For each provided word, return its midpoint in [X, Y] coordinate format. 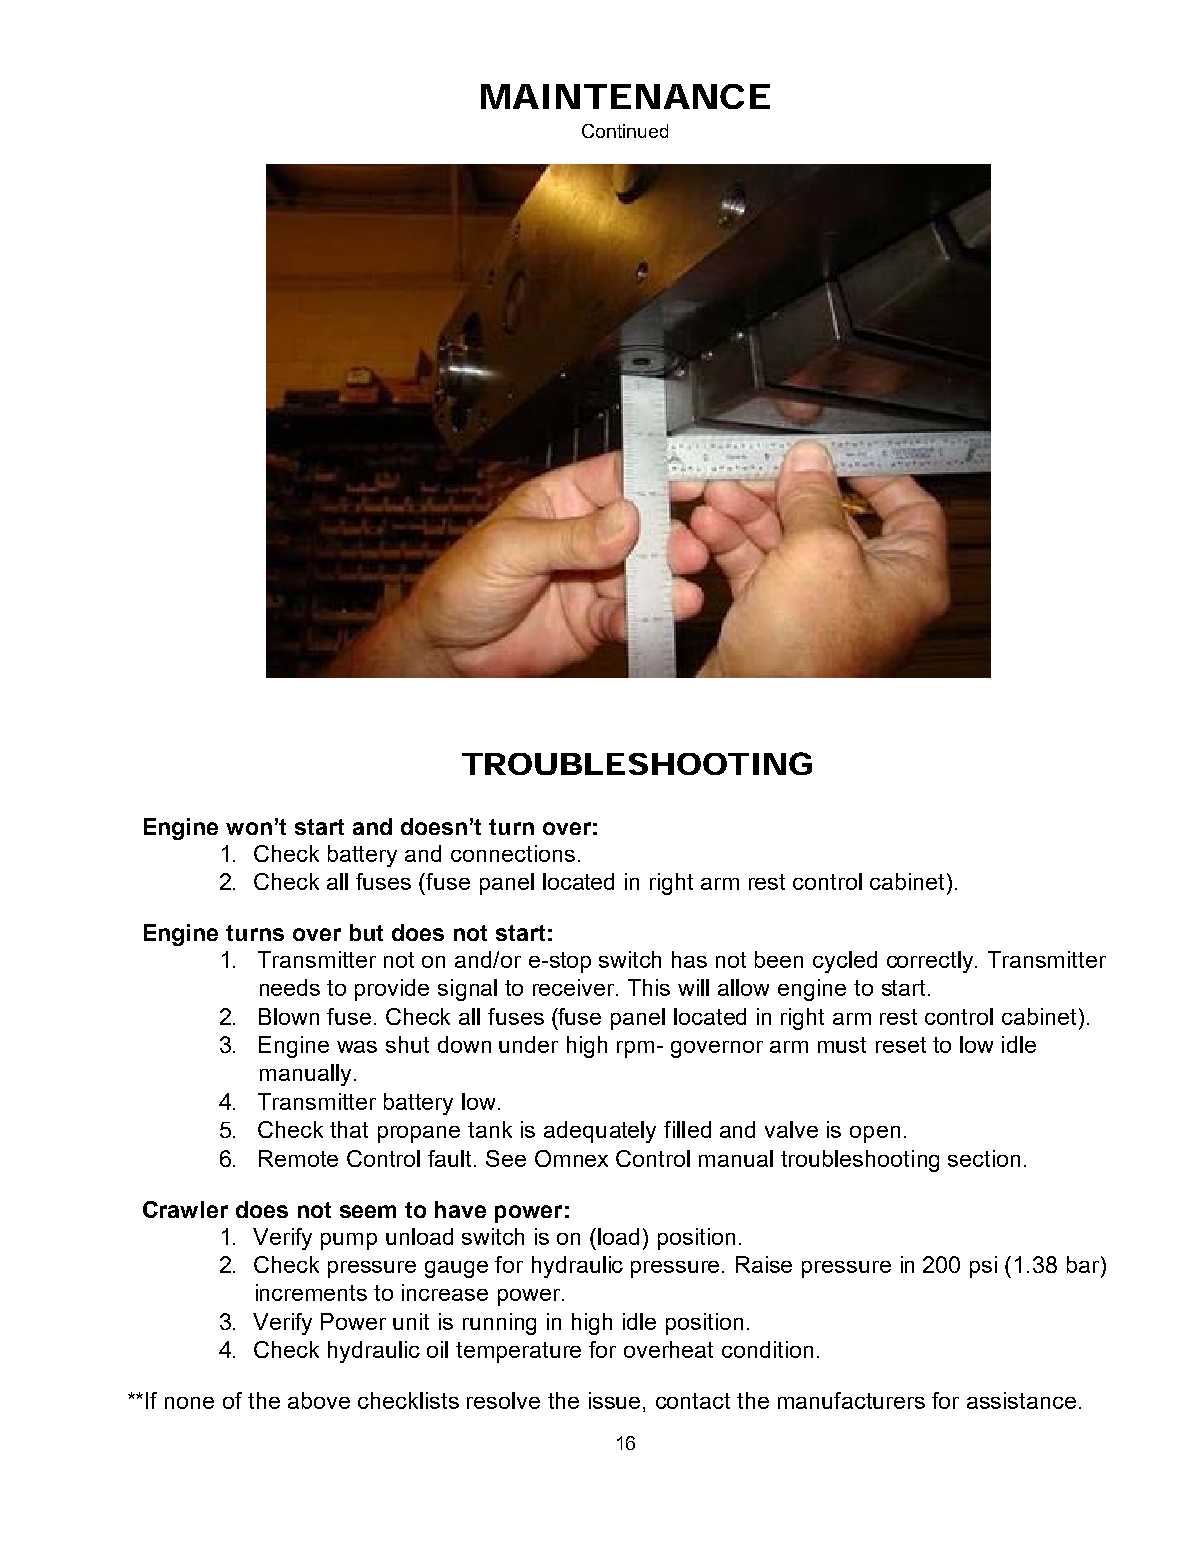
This [649, 987]
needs [290, 987]
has [689, 959]
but [366, 932]
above [319, 1400]
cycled [845, 962]
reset [901, 1045]
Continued [625, 131]
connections [513, 853]
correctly [932, 962]
